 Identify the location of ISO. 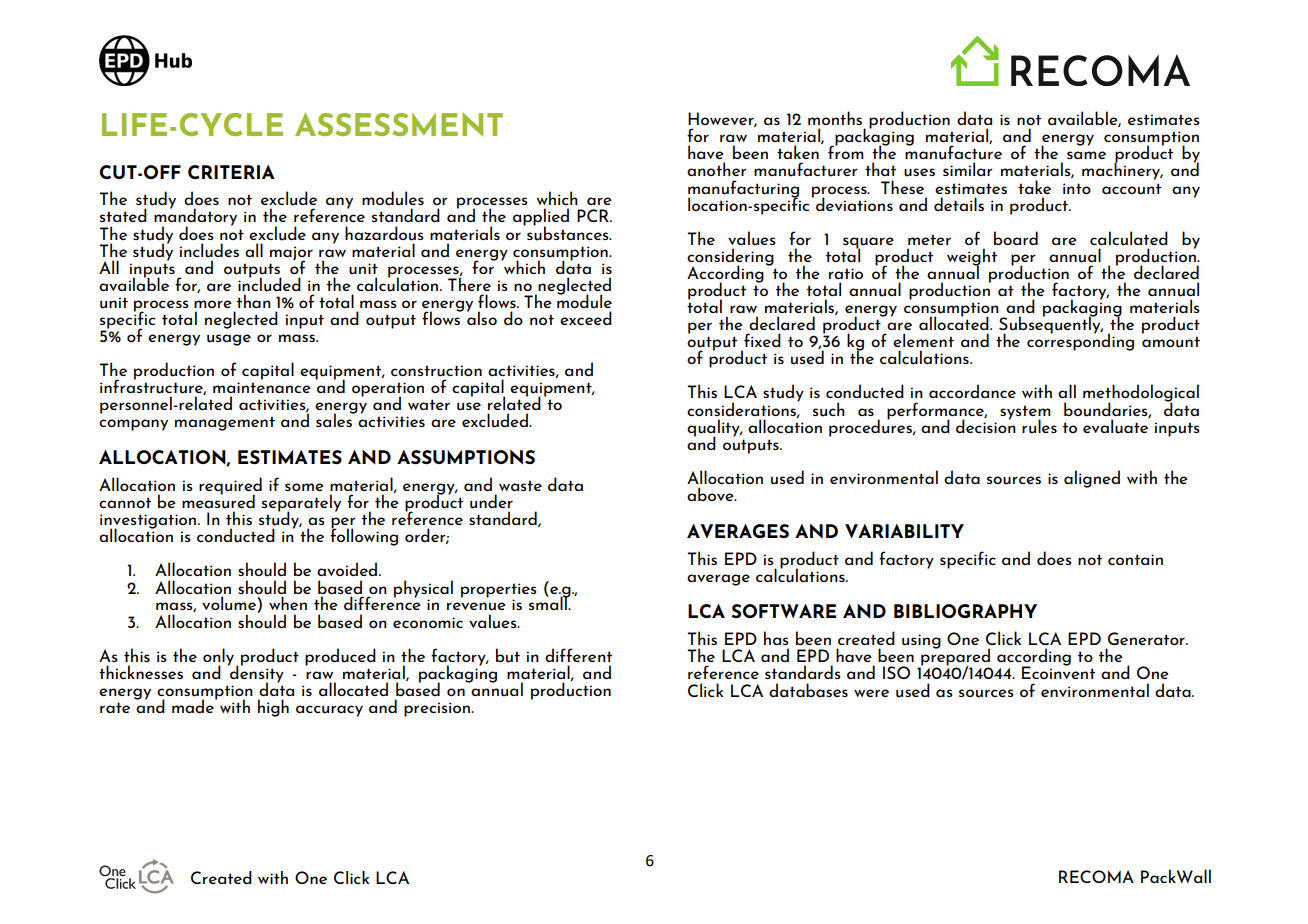
(896, 672).
